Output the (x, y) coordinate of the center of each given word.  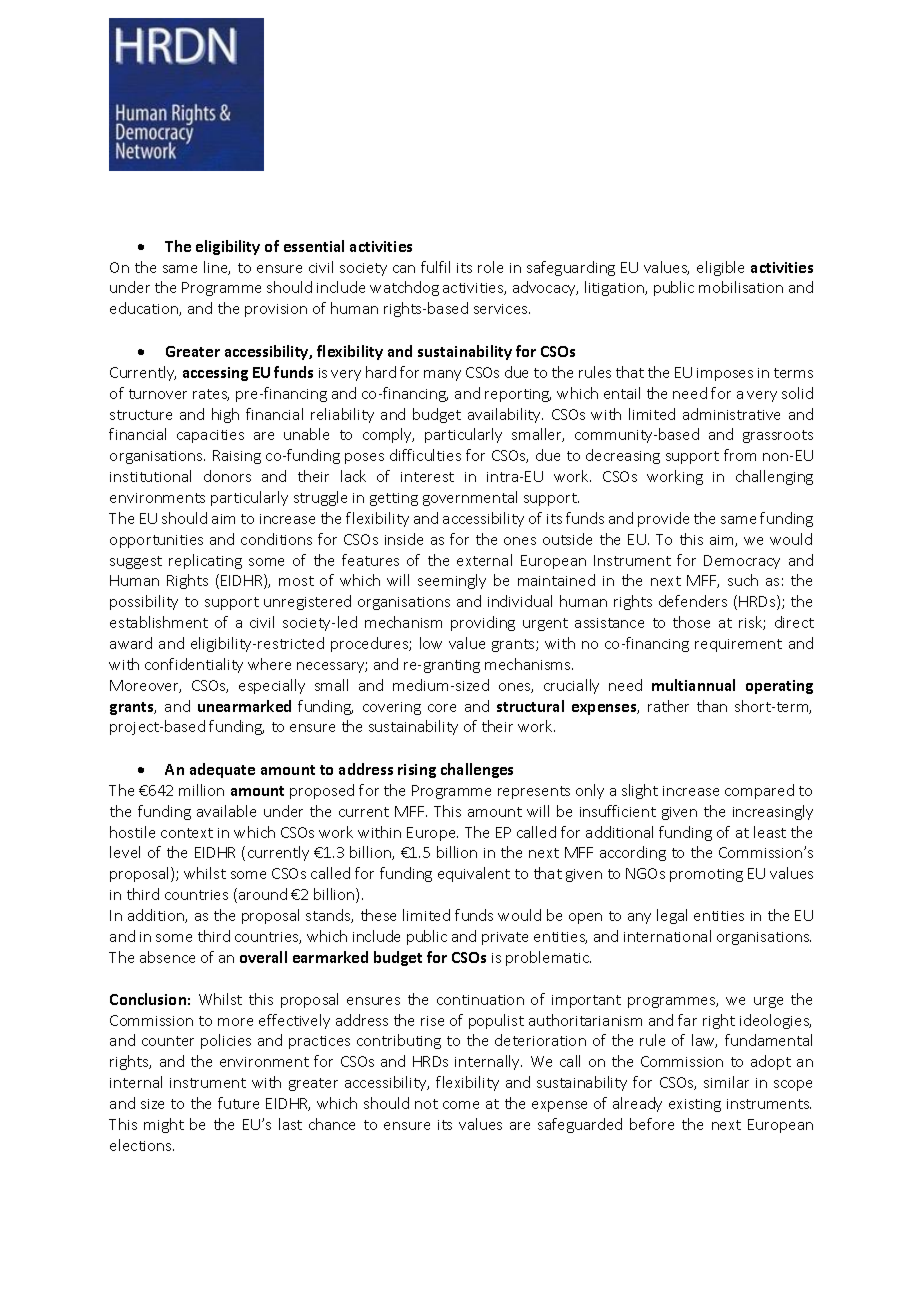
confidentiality (194, 665)
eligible (720, 268)
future (238, 1103)
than (712, 706)
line (217, 268)
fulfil (435, 267)
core (442, 708)
